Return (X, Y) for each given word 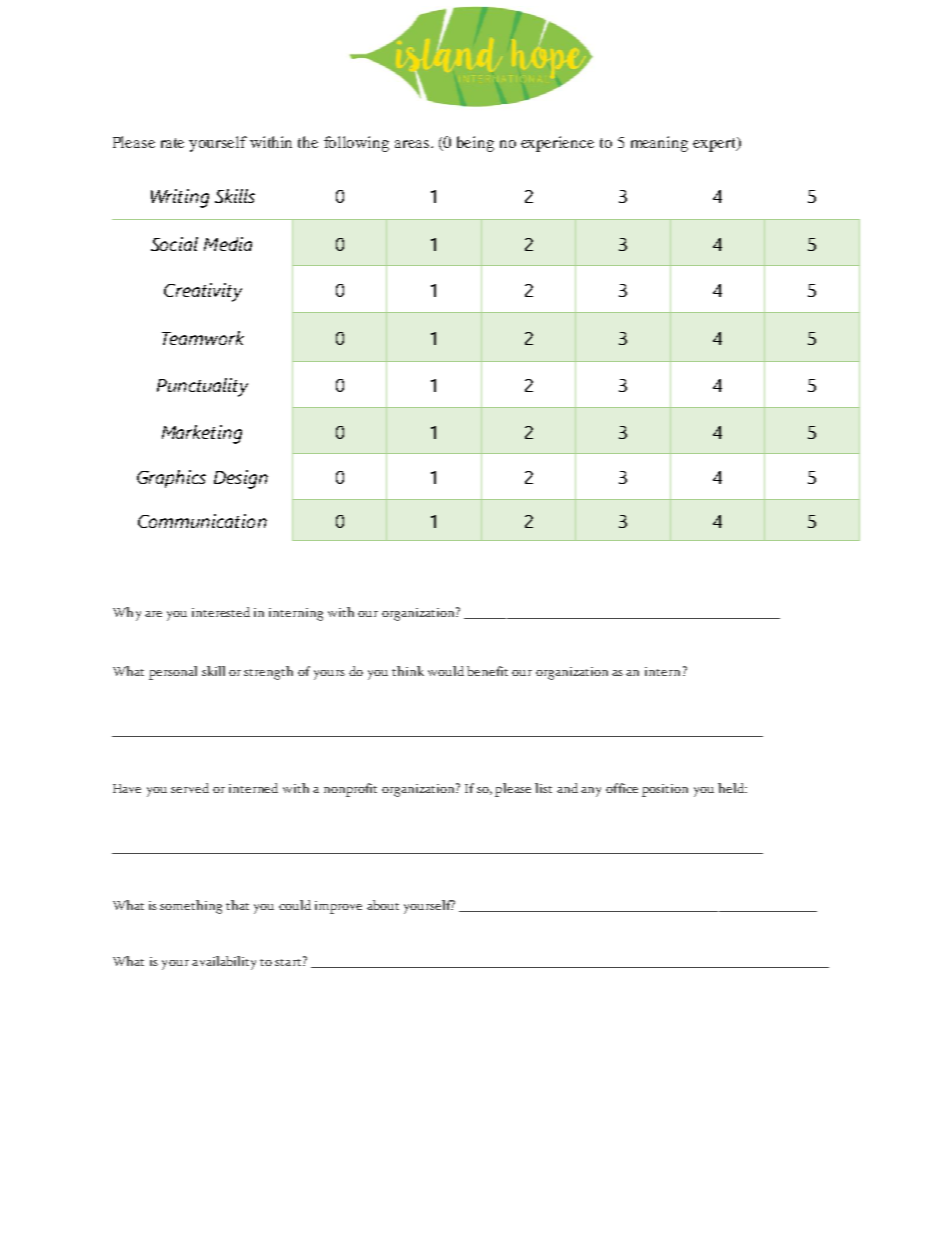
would (446, 671)
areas (413, 144)
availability (224, 963)
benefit (487, 671)
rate (172, 143)
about (383, 905)
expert (715, 144)
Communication (202, 521)
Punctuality (202, 387)
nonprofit (350, 790)
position (665, 790)
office (622, 788)
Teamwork (203, 338)
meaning (659, 144)
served (190, 788)
